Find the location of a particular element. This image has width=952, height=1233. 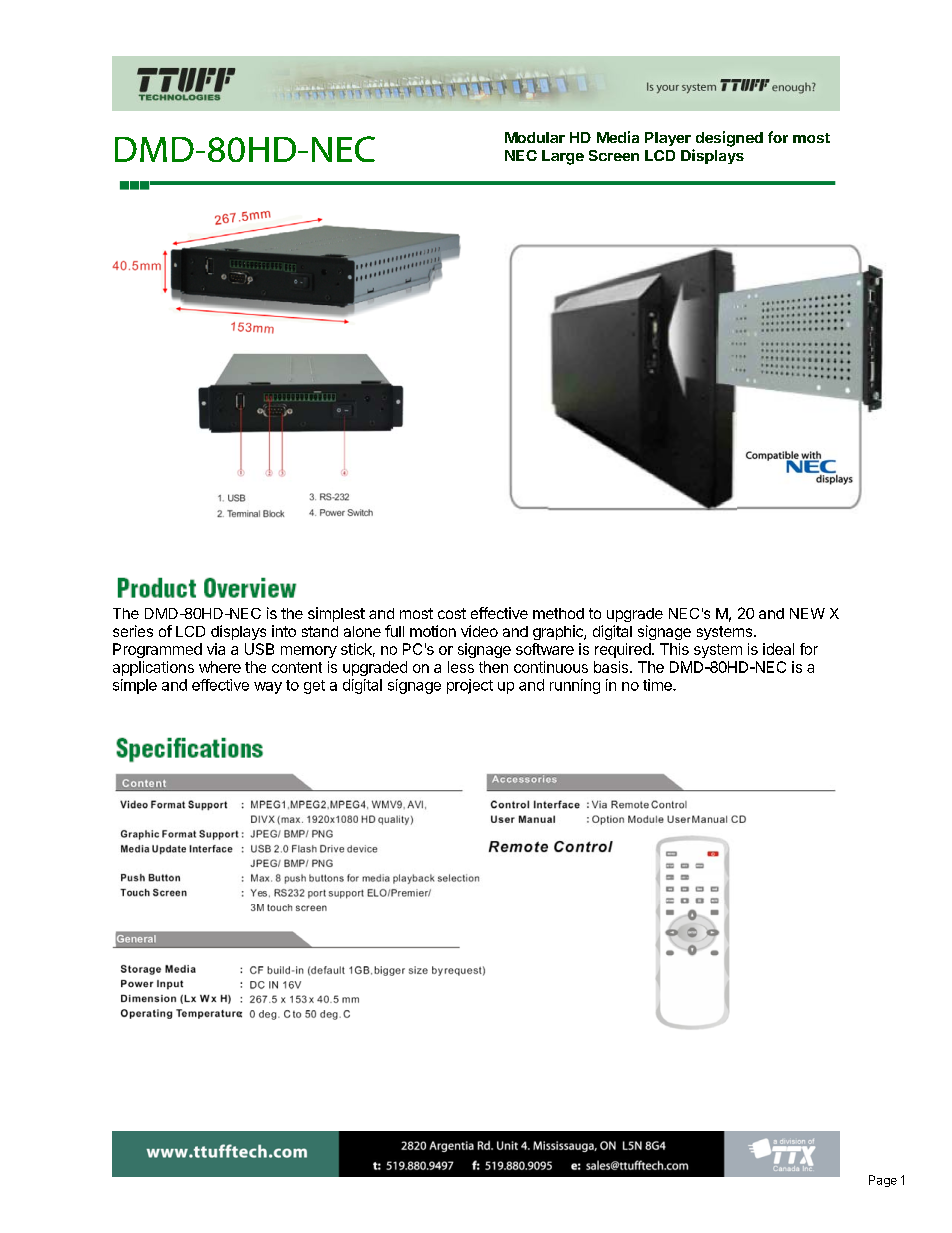

way is located at coordinates (268, 688).
